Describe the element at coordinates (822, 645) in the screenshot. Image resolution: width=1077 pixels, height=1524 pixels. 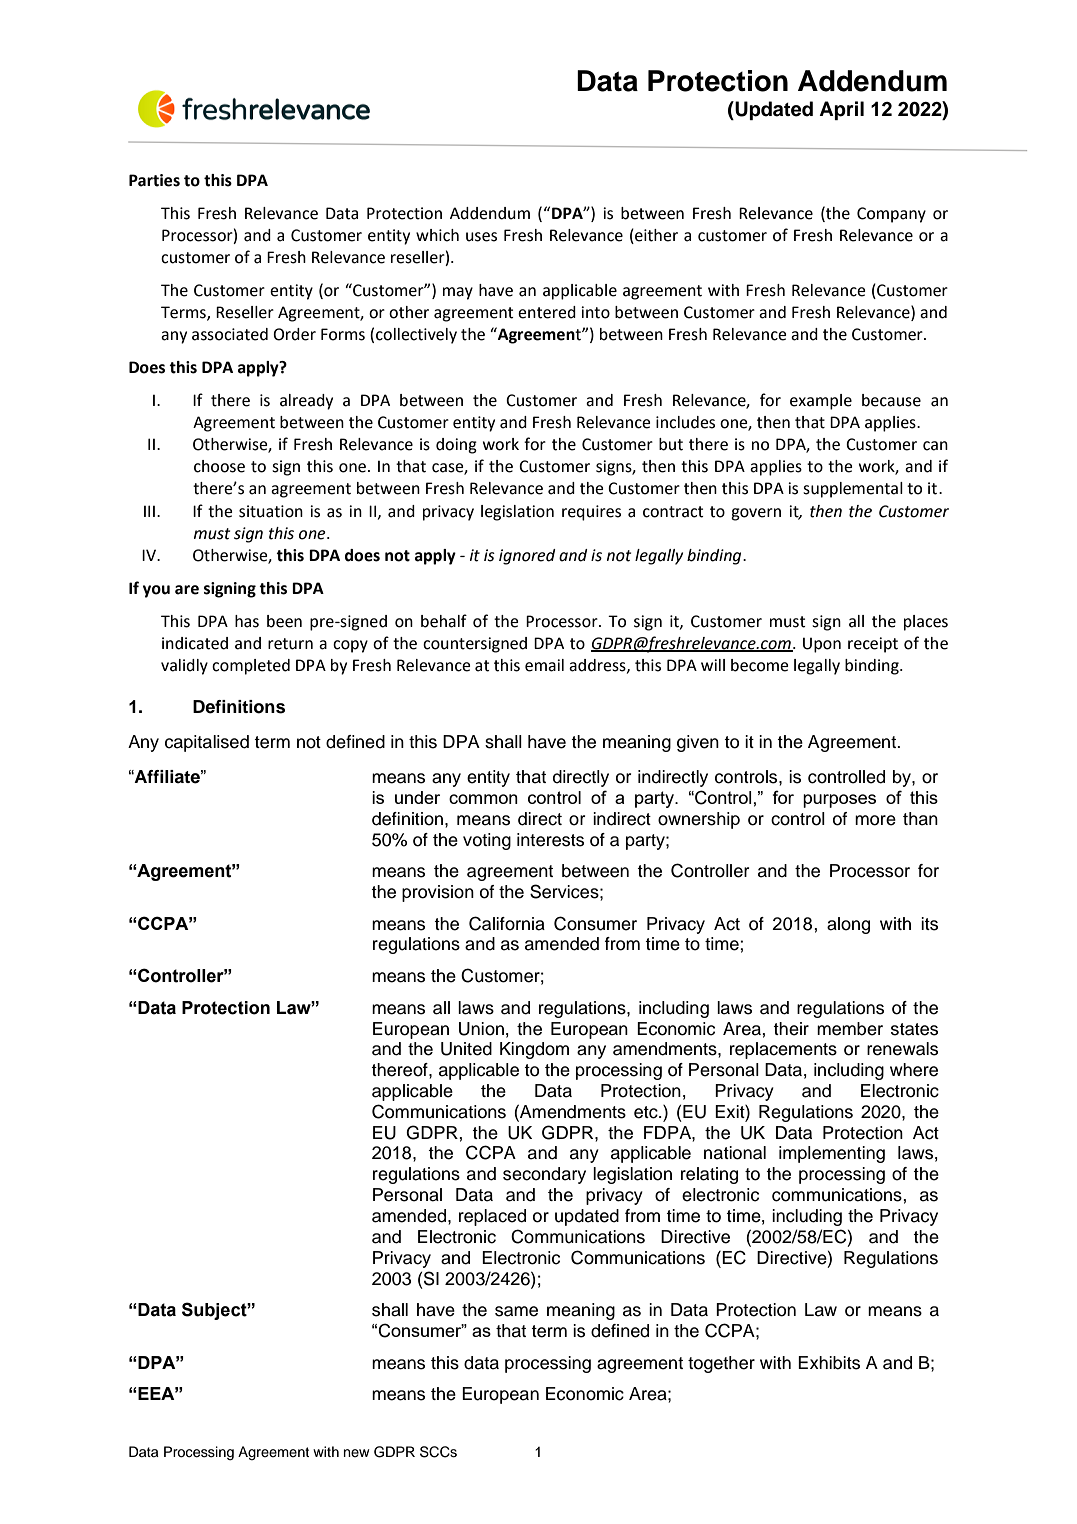
I see `Upon` at that location.
